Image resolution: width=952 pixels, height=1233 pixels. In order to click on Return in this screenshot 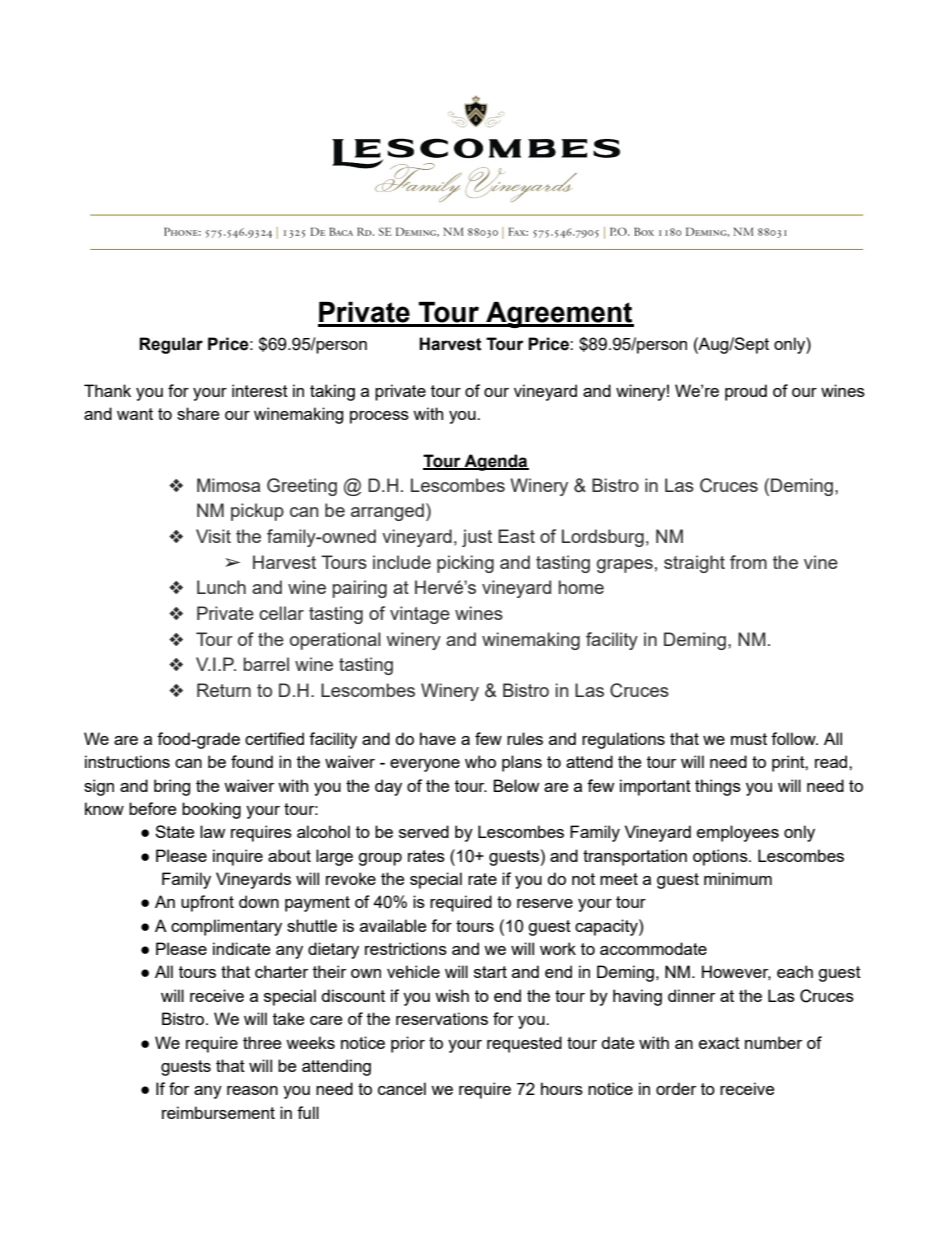, I will do `click(224, 690)`.
